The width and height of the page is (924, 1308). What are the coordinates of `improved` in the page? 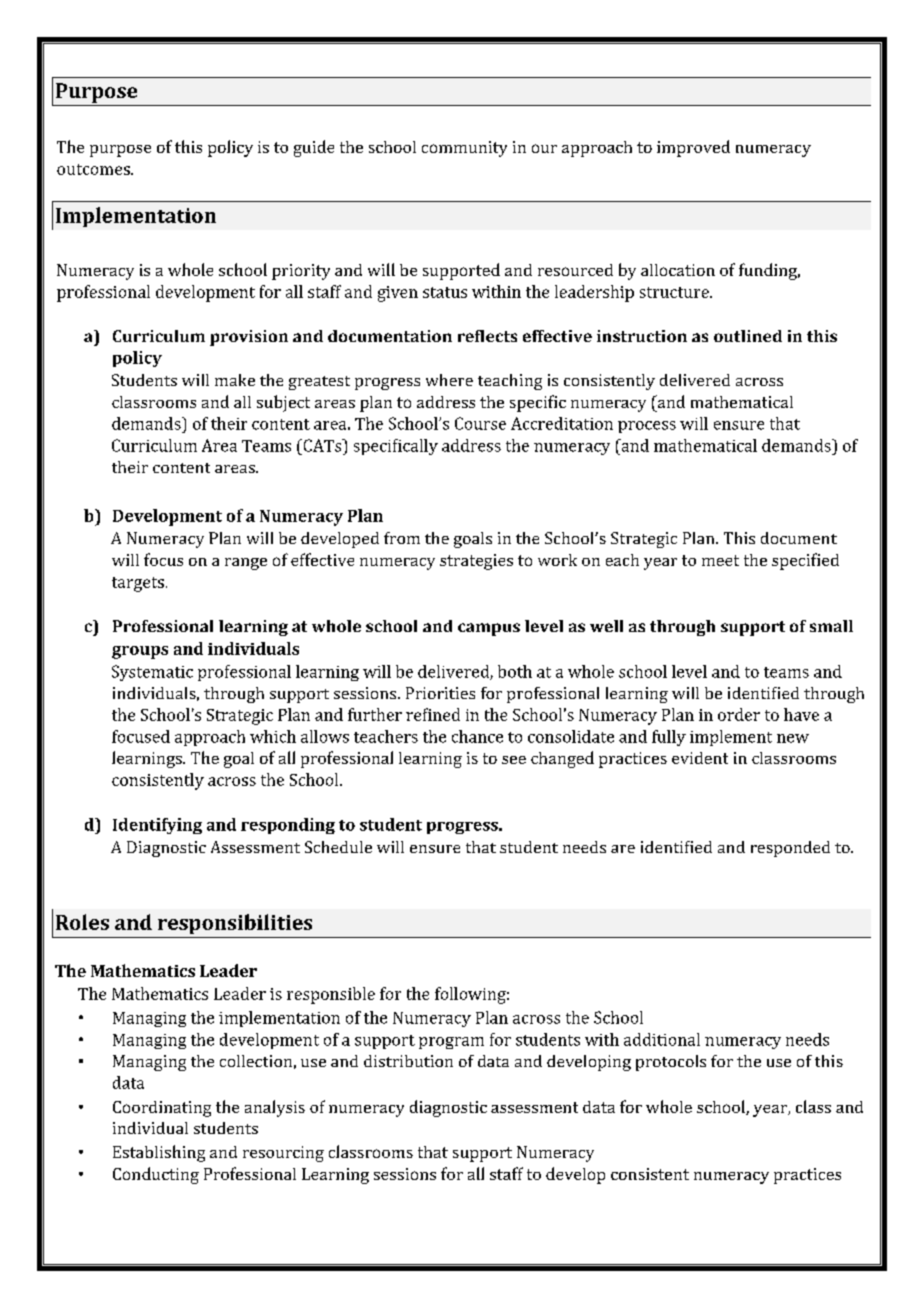 It's located at (693, 148).
